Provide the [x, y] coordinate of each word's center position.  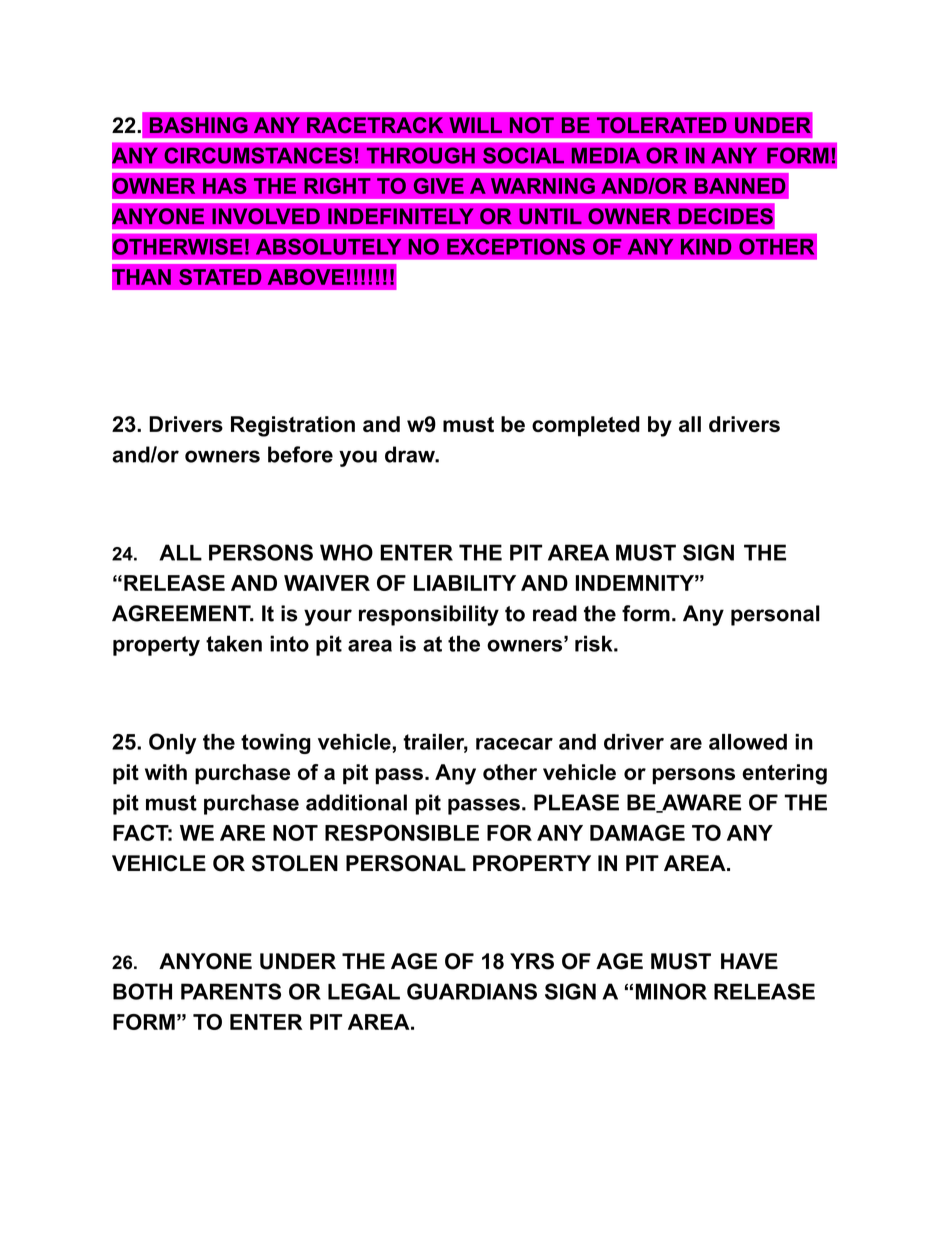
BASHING [199, 125]
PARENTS [231, 991]
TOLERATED [662, 125]
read [555, 613]
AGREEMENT [182, 613]
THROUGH [421, 155]
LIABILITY [465, 583]
